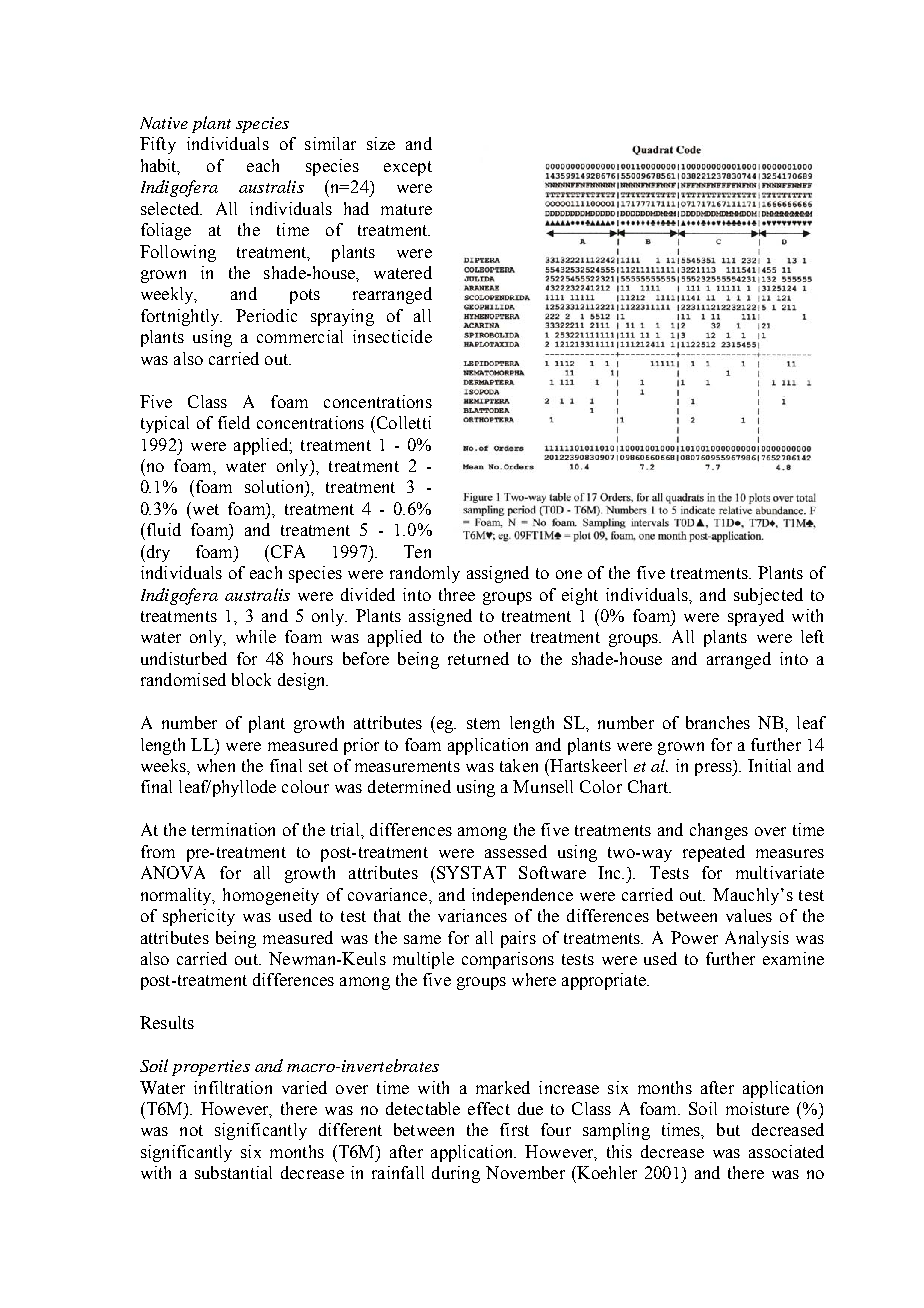  I want to click on returned, so click(478, 658).
